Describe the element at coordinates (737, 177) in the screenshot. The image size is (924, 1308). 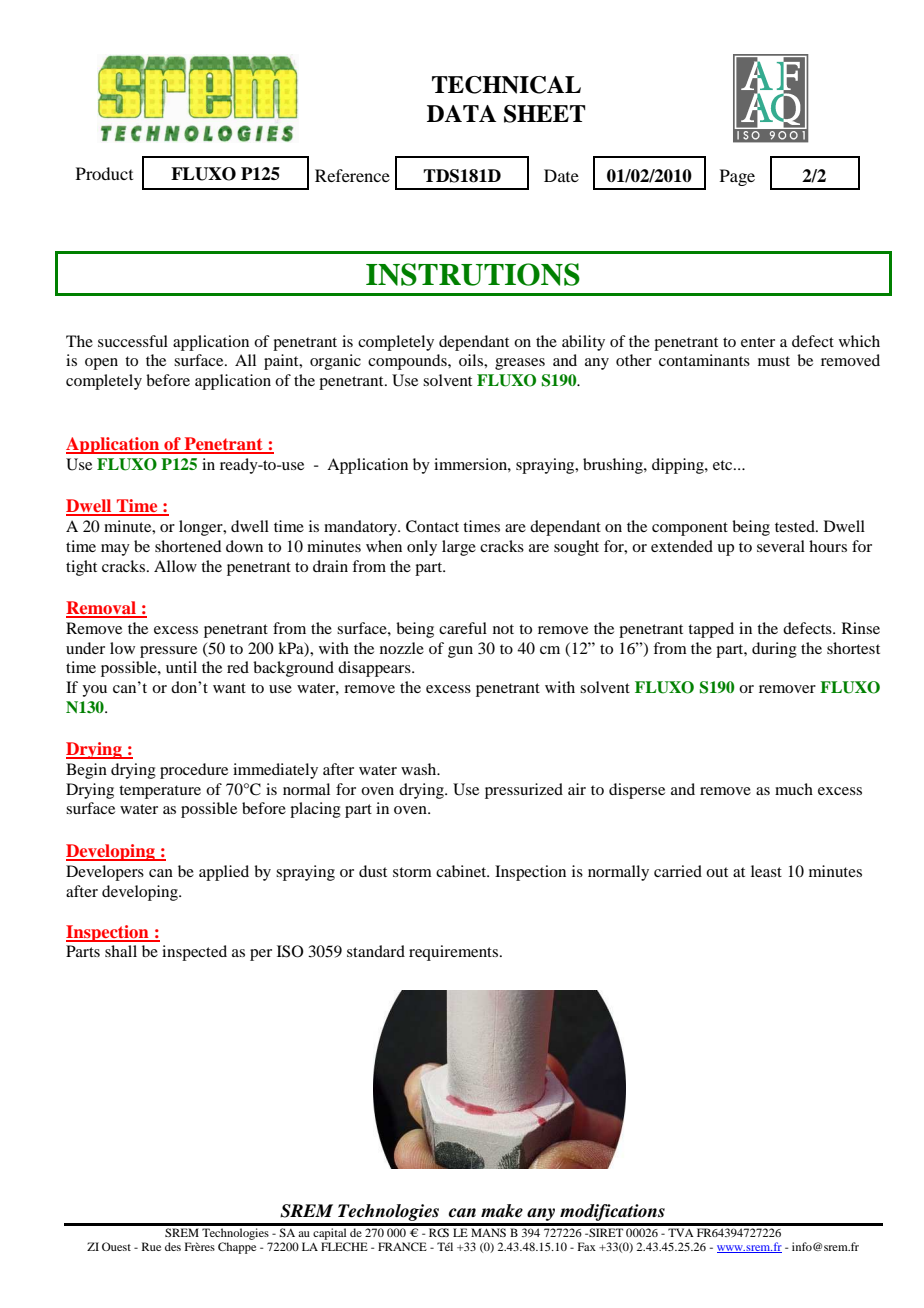
I see `Page` at that location.
